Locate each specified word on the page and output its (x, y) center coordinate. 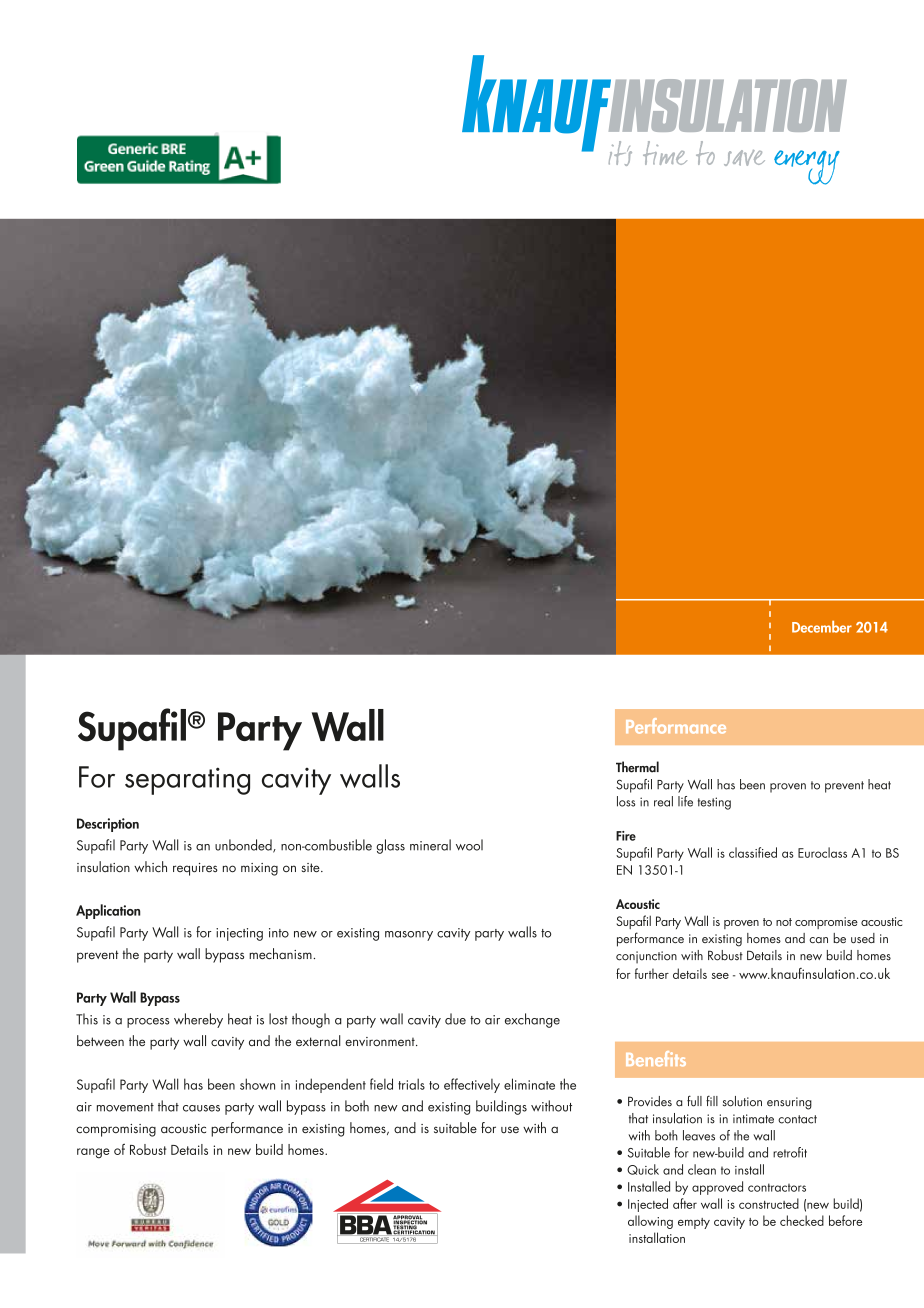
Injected (648, 1205)
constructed (769, 1203)
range (93, 1153)
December (822, 627)
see (720, 976)
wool (469, 845)
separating (187, 781)
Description (108, 825)
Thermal (637, 767)
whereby (198, 1020)
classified (753, 852)
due (455, 1019)
